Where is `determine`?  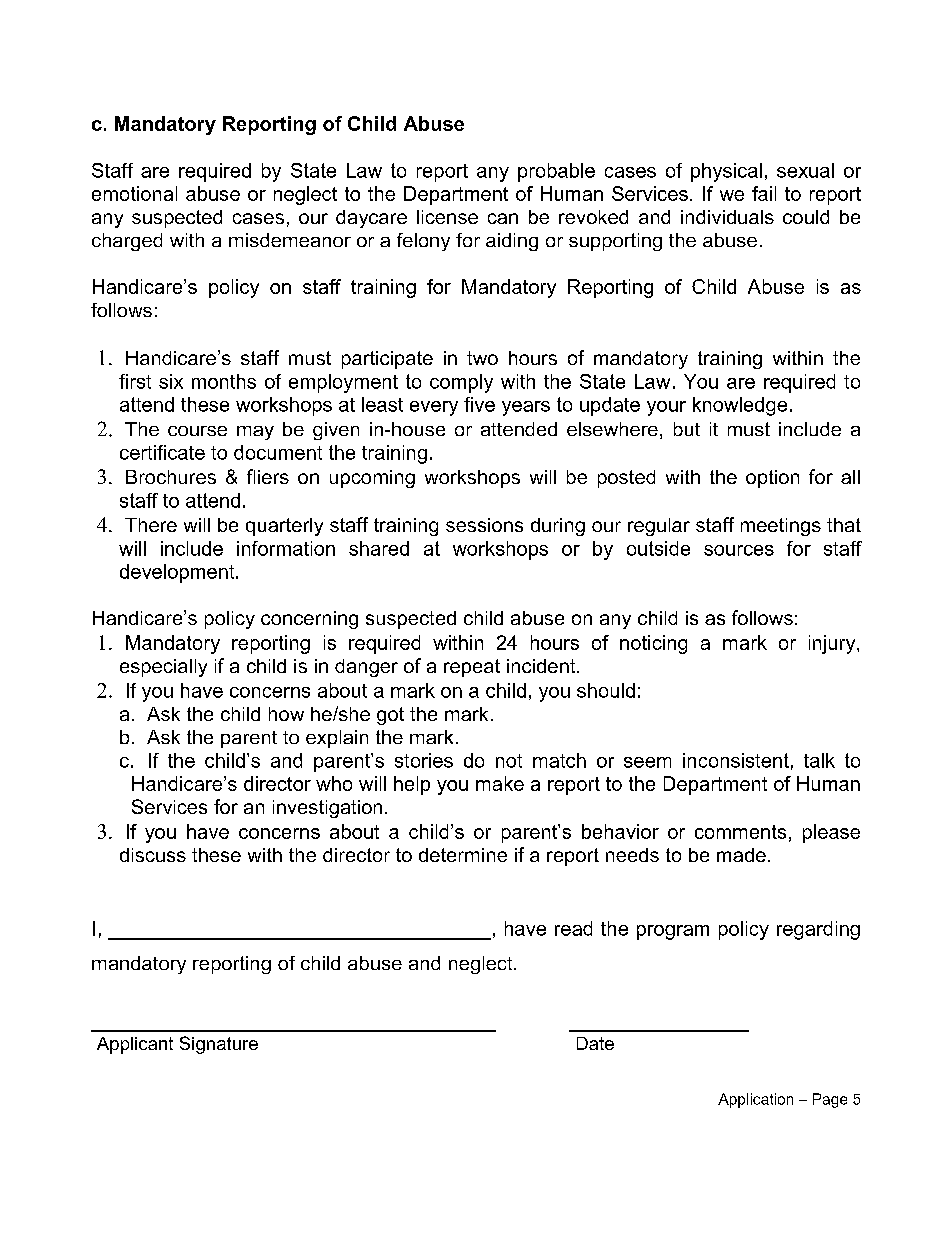
determine is located at coordinates (463, 855).
